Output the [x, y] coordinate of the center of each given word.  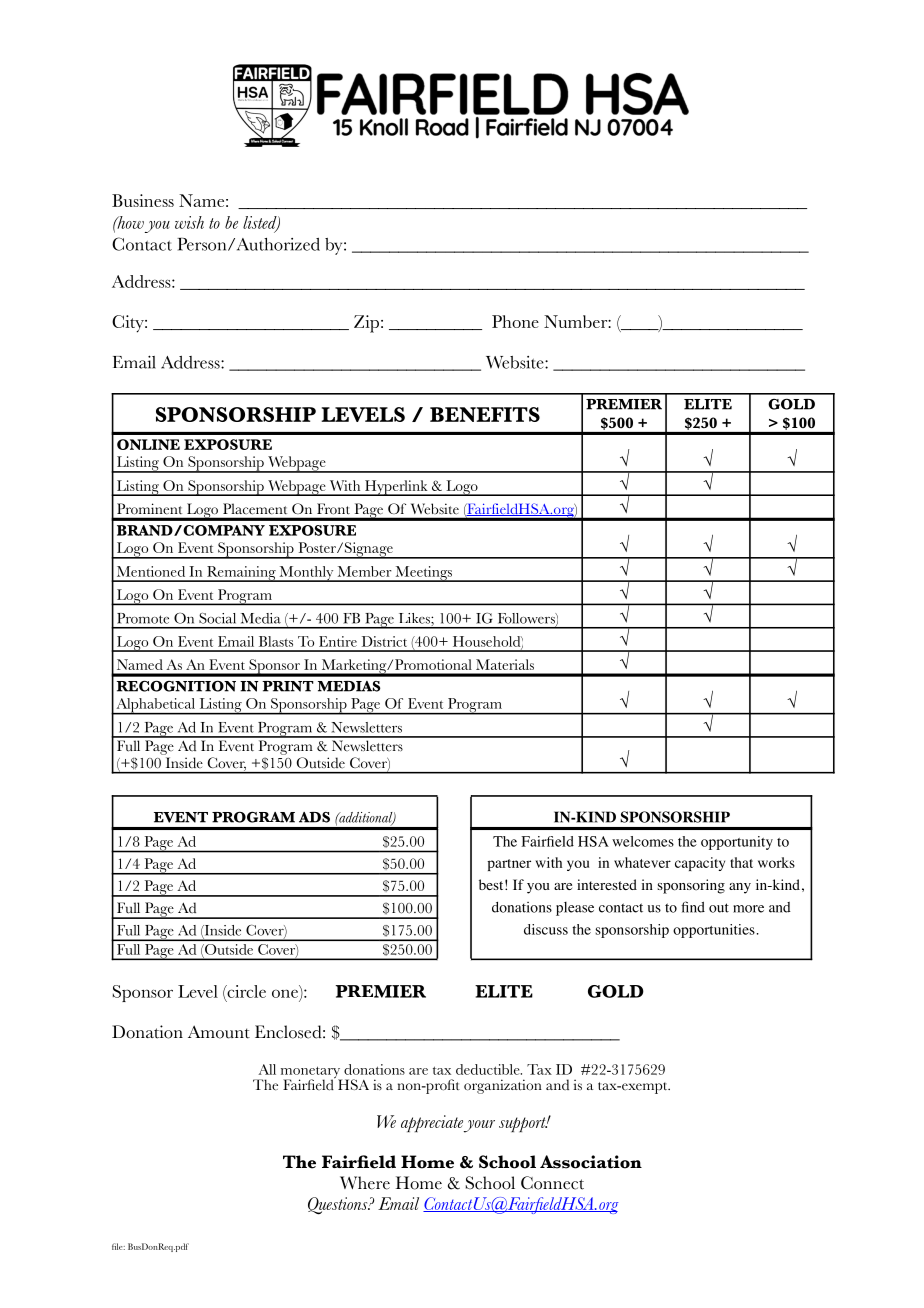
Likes [415, 618]
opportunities [714, 931]
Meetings [423, 574]
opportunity [737, 843]
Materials [505, 664]
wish [189, 222]
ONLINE [148, 444]
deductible [489, 1069]
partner [509, 865]
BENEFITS [485, 414]
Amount [219, 1032]
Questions [339, 1206]
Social [217, 618]
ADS [314, 817]
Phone [515, 321]
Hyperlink [396, 488]
